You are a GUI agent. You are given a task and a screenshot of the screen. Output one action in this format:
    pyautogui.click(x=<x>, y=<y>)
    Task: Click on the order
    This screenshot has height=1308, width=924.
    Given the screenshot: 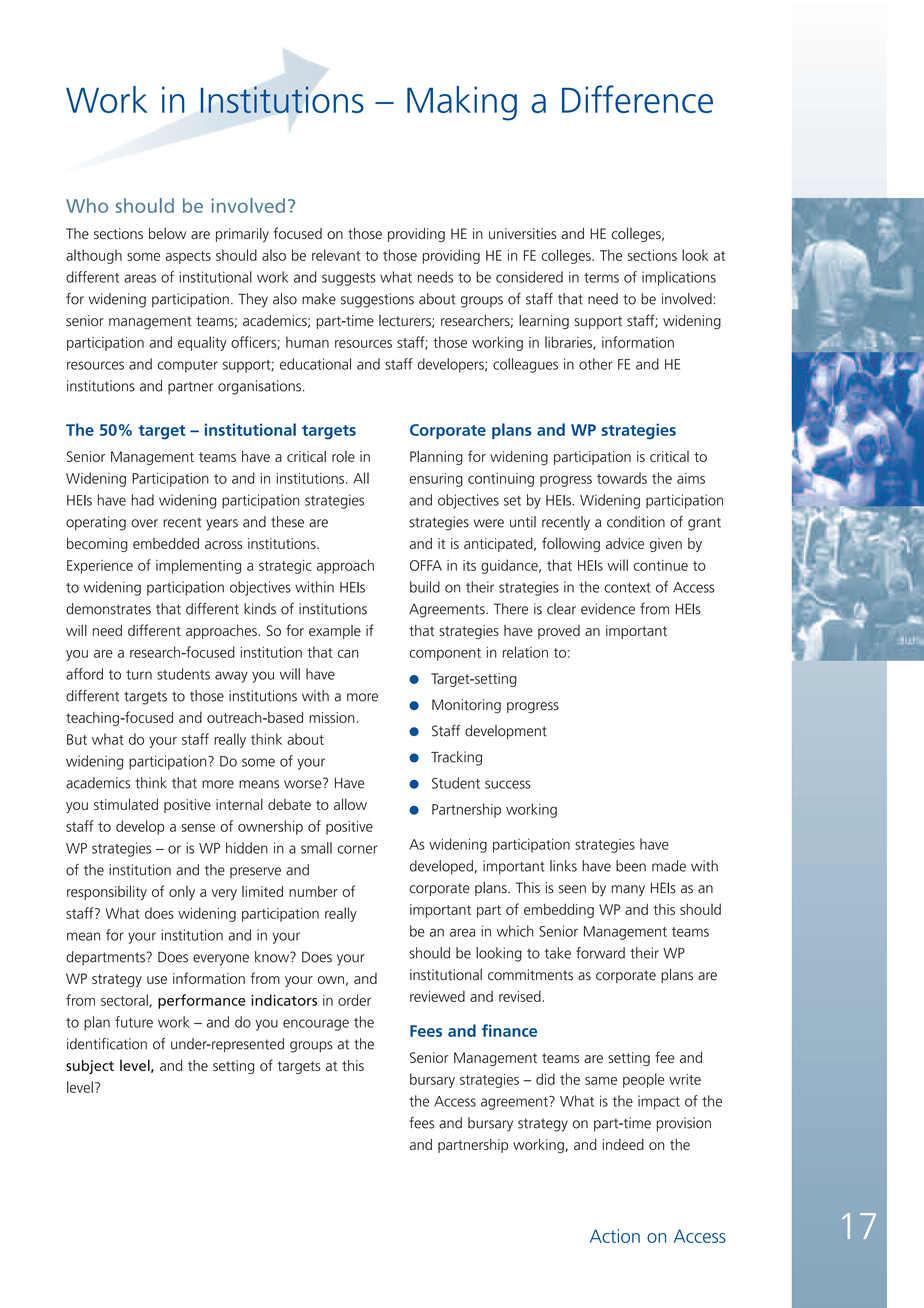 What is the action you would take?
    pyautogui.click(x=354, y=1000)
